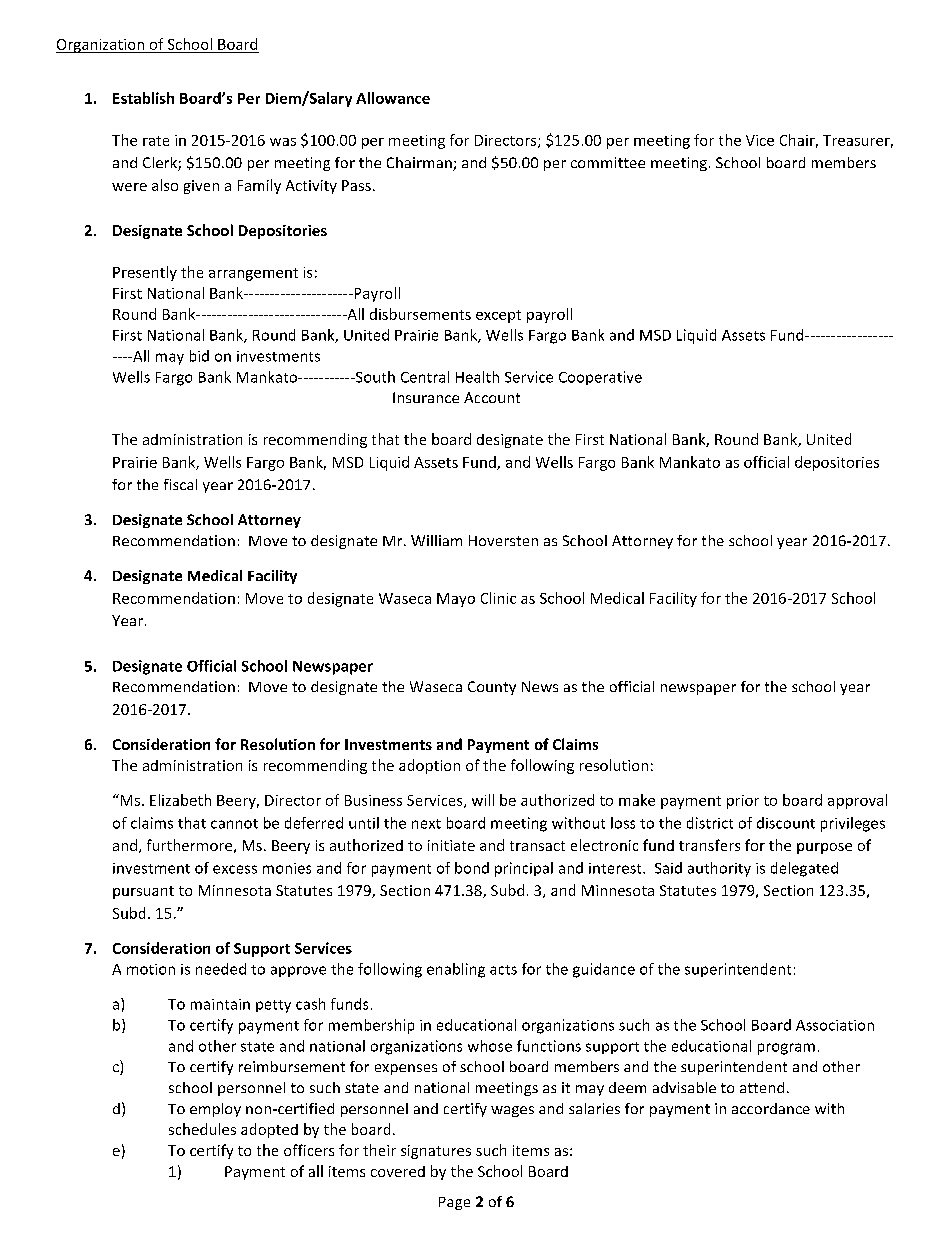 Image resolution: width=952 pixels, height=1233 pixels. Describe the element at coordinates (608, 162) in the screenshot. I see `committee` at that location.
